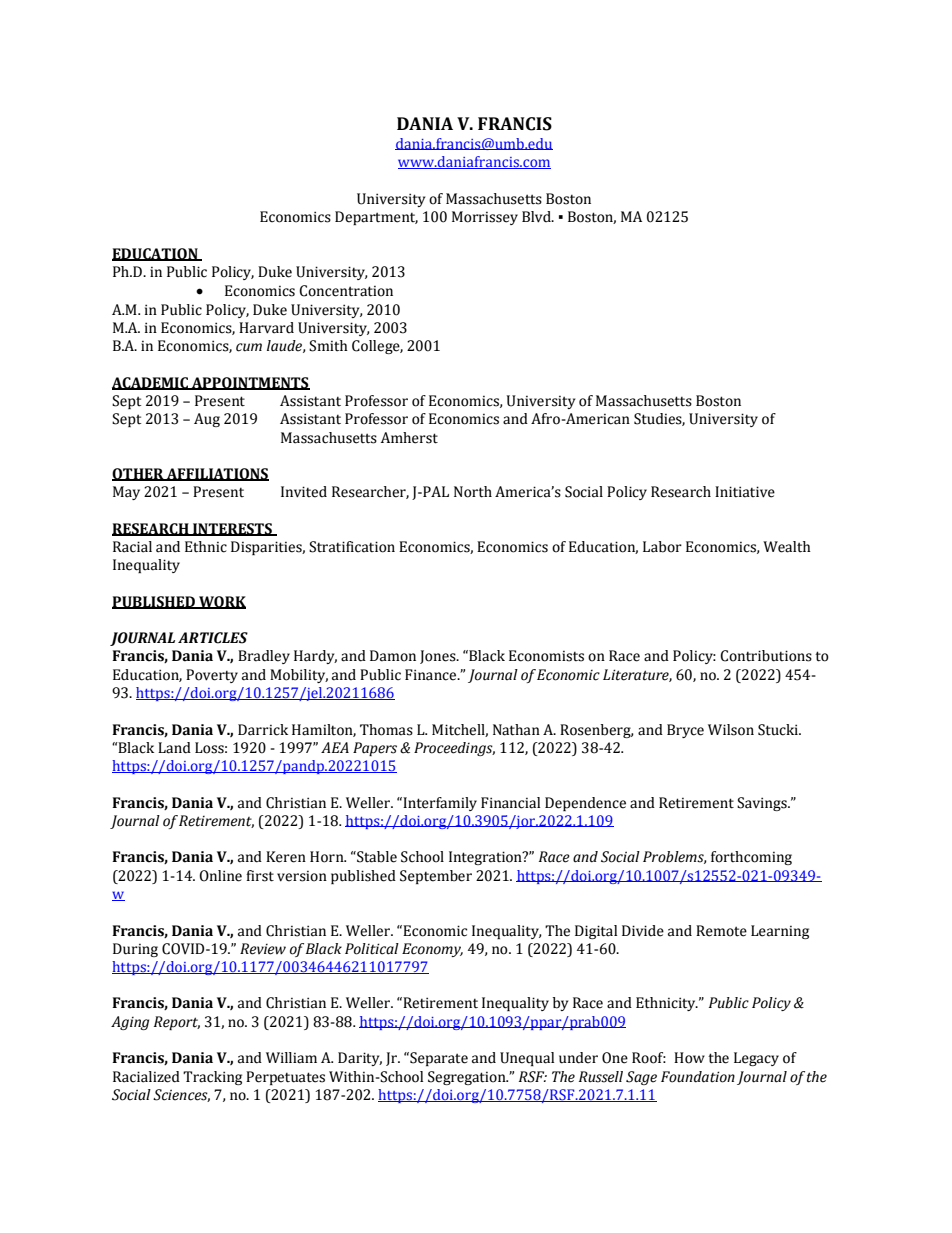 This screenshot has width=952, height=1233. Describe the element at coordinates (468, 1078) in the screenshot. I see `Segregation` at that location.
